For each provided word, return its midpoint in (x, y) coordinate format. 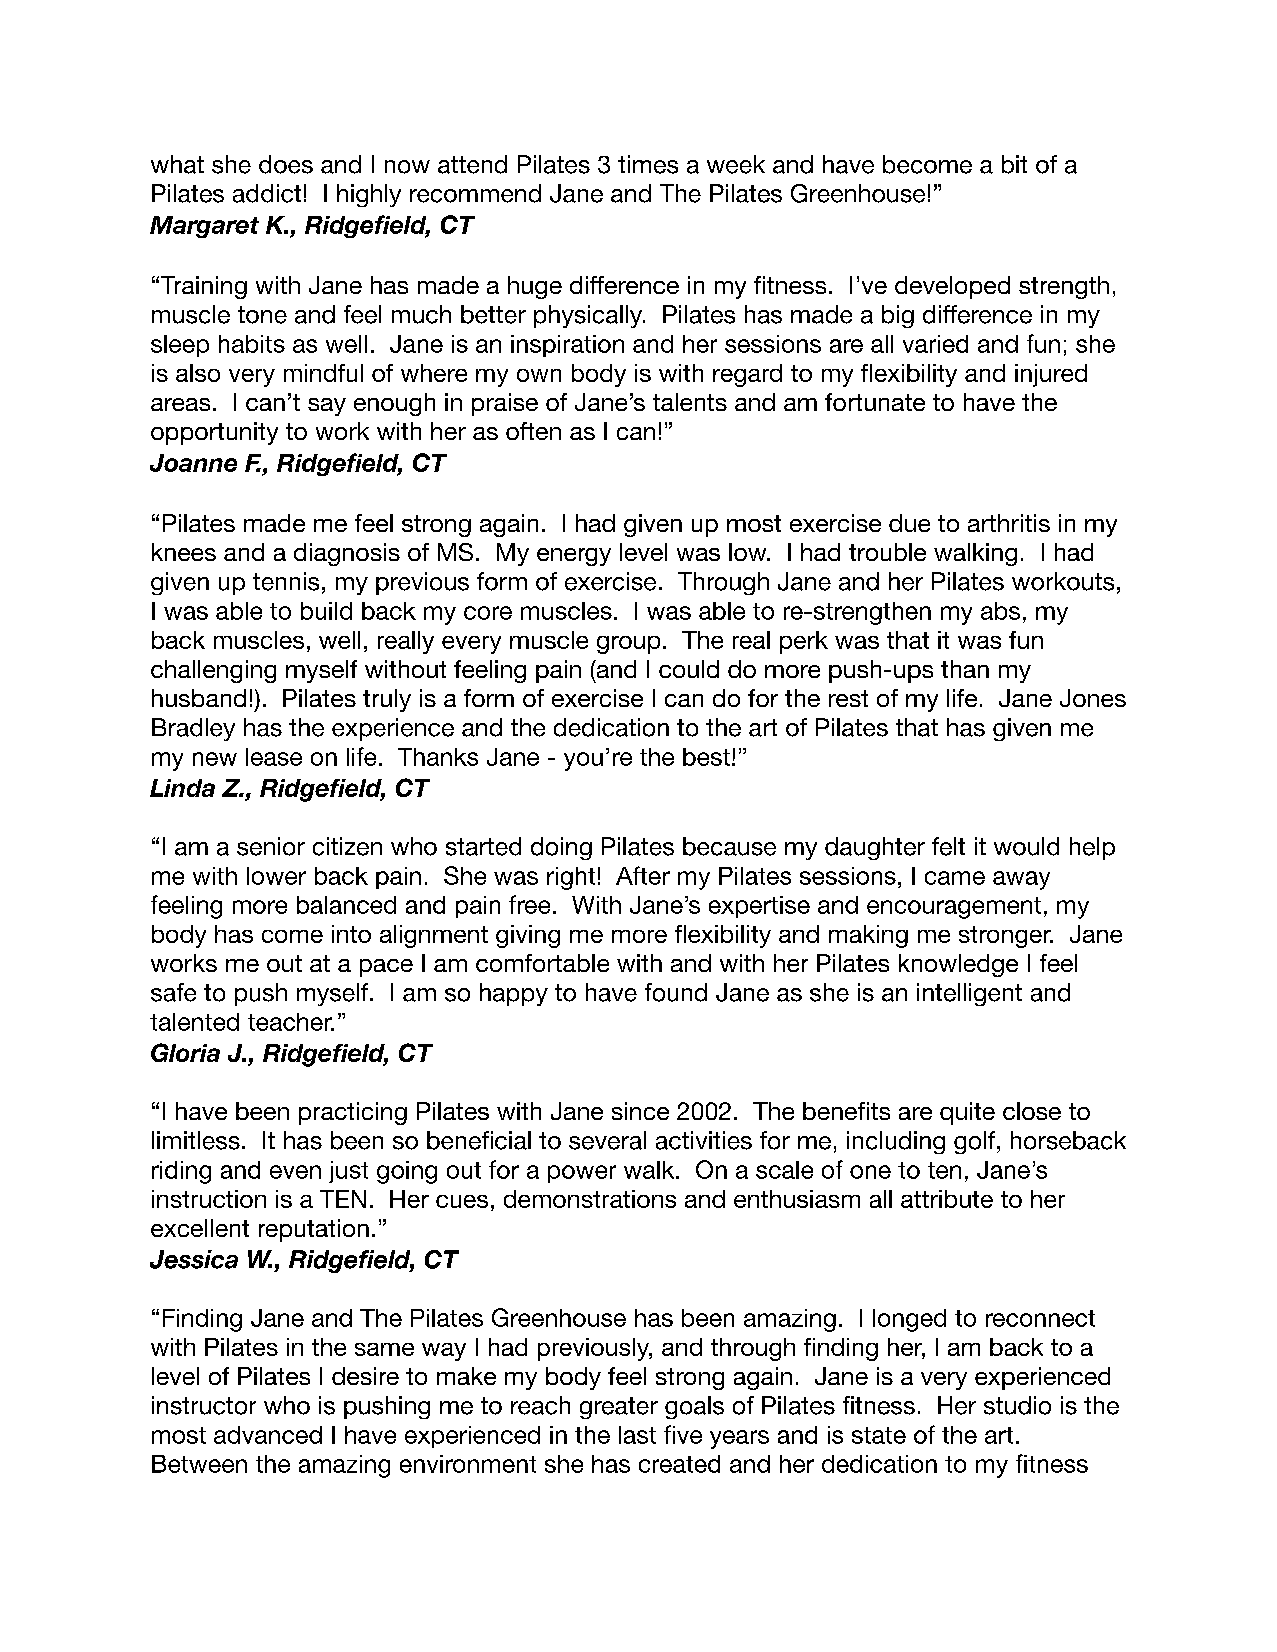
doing (561, 848)
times (648, 164)
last (637, 1435)
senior (271, 846)
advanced (268, 1435)
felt (948, 846)
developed (952, 287)
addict (267, 193)
